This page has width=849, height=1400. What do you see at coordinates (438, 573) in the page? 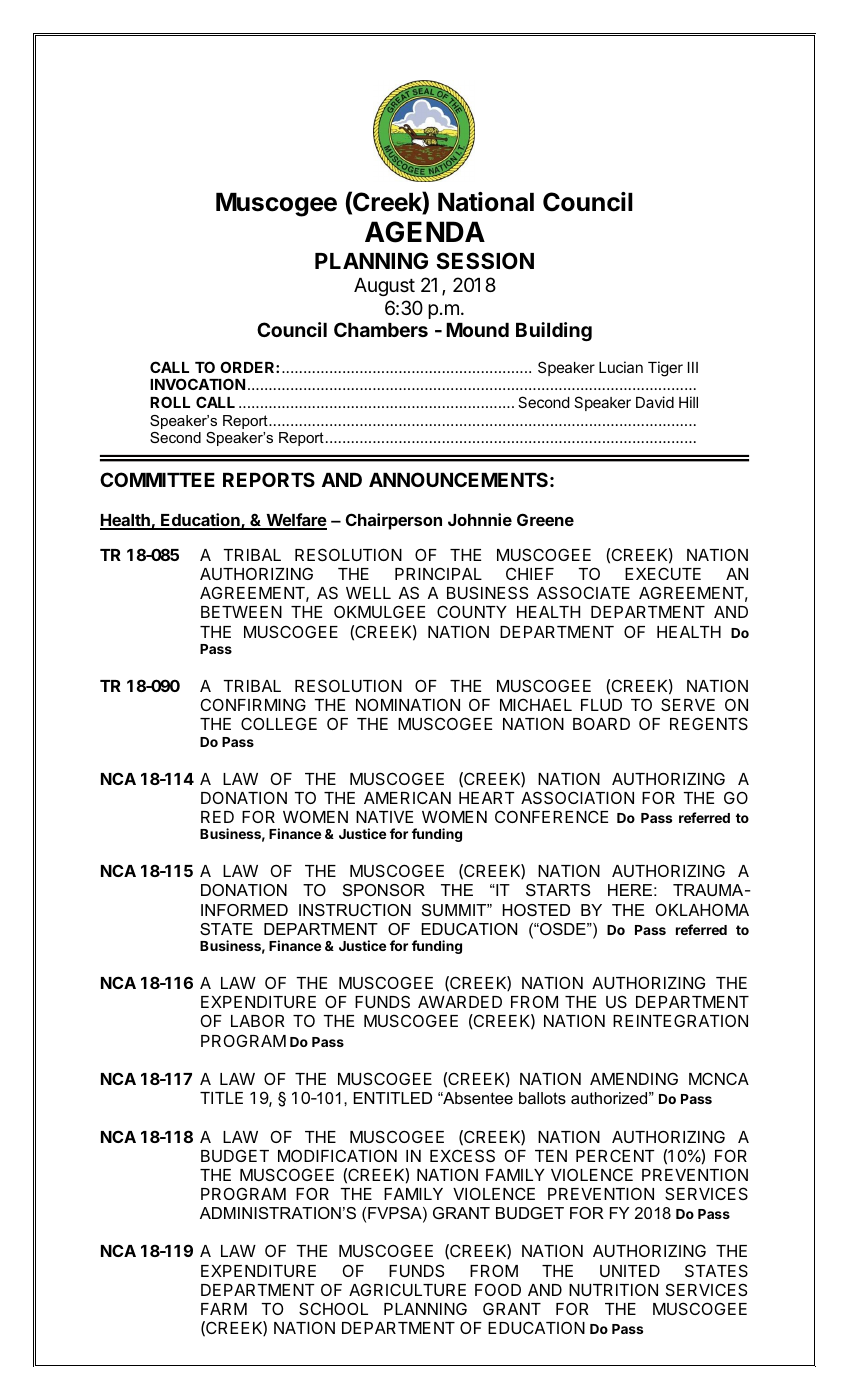
I see `PRINCIPAL` at bounding box center [438, 573].
